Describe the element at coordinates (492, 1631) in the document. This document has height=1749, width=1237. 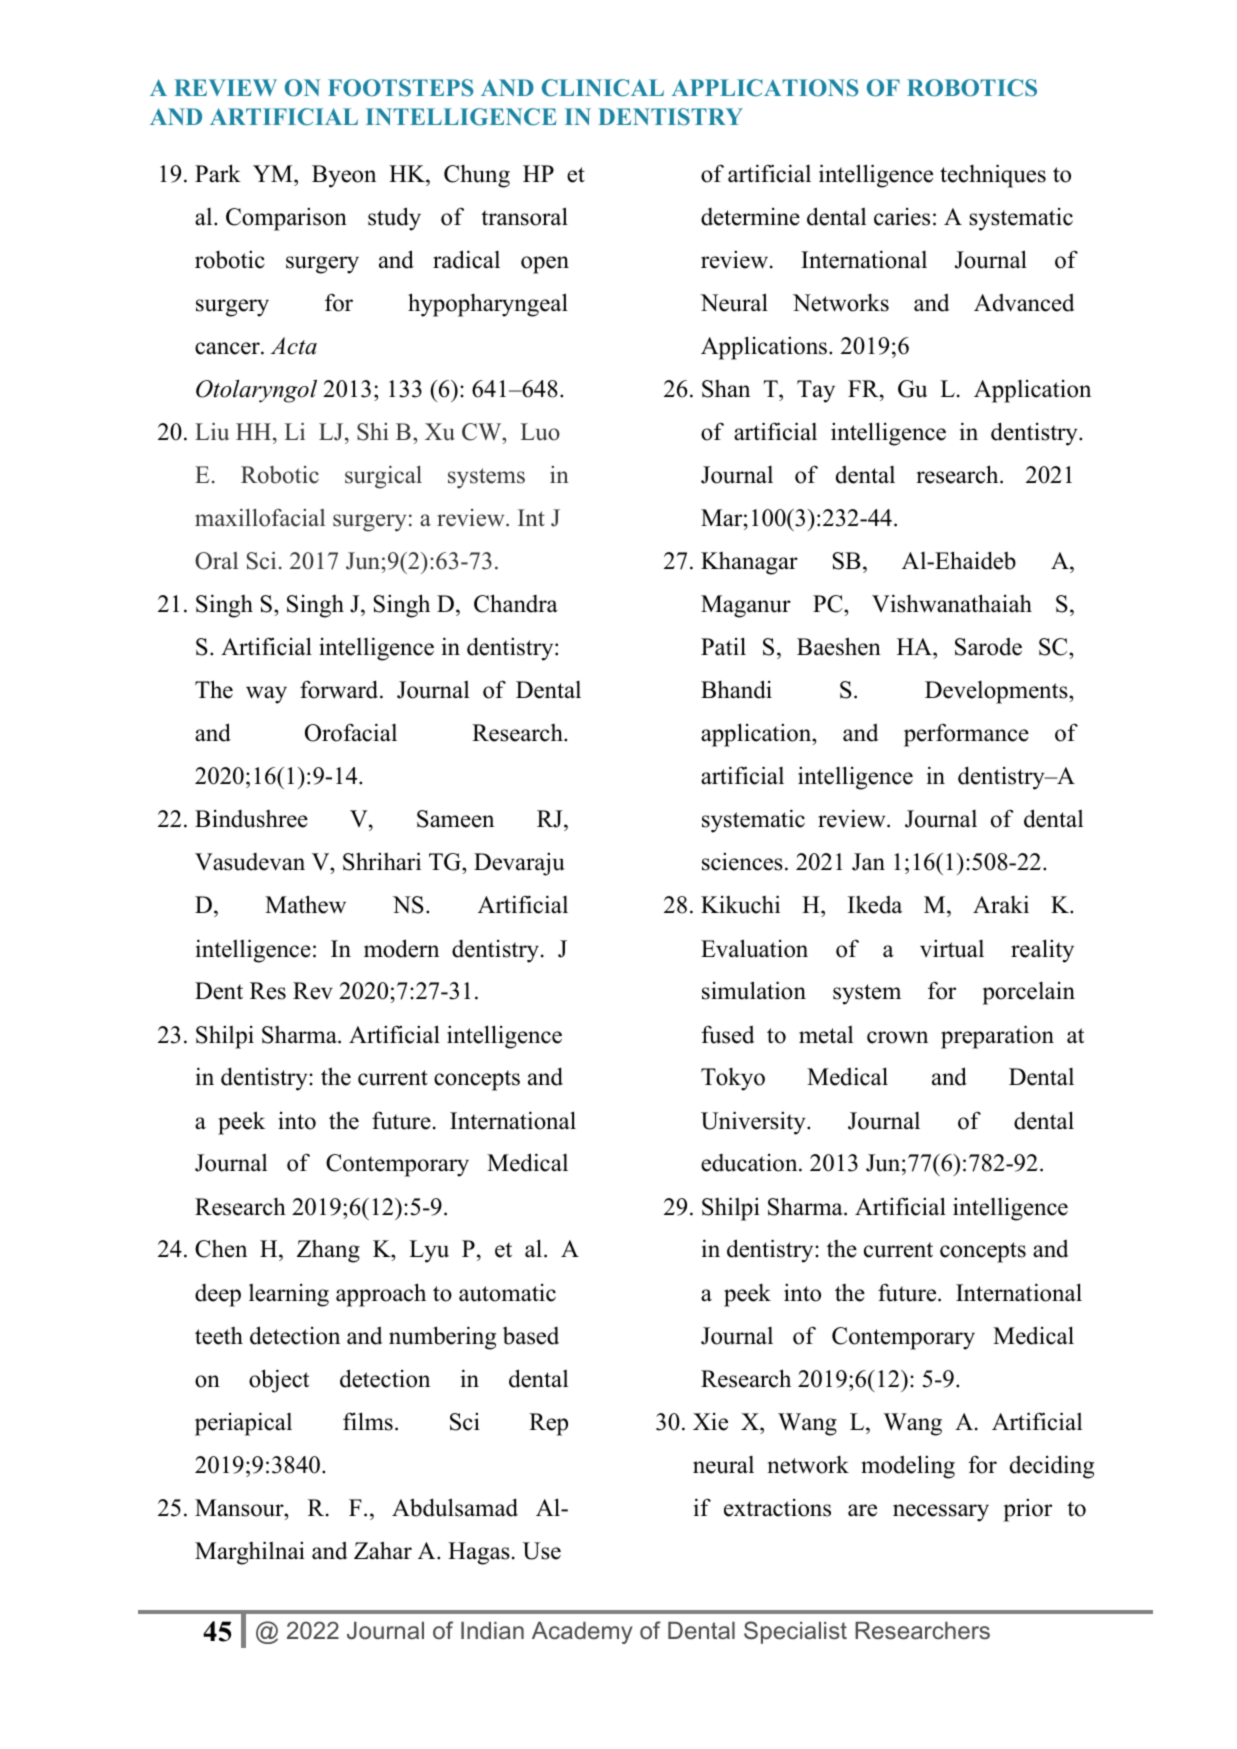
I see `Indian` at that location.
